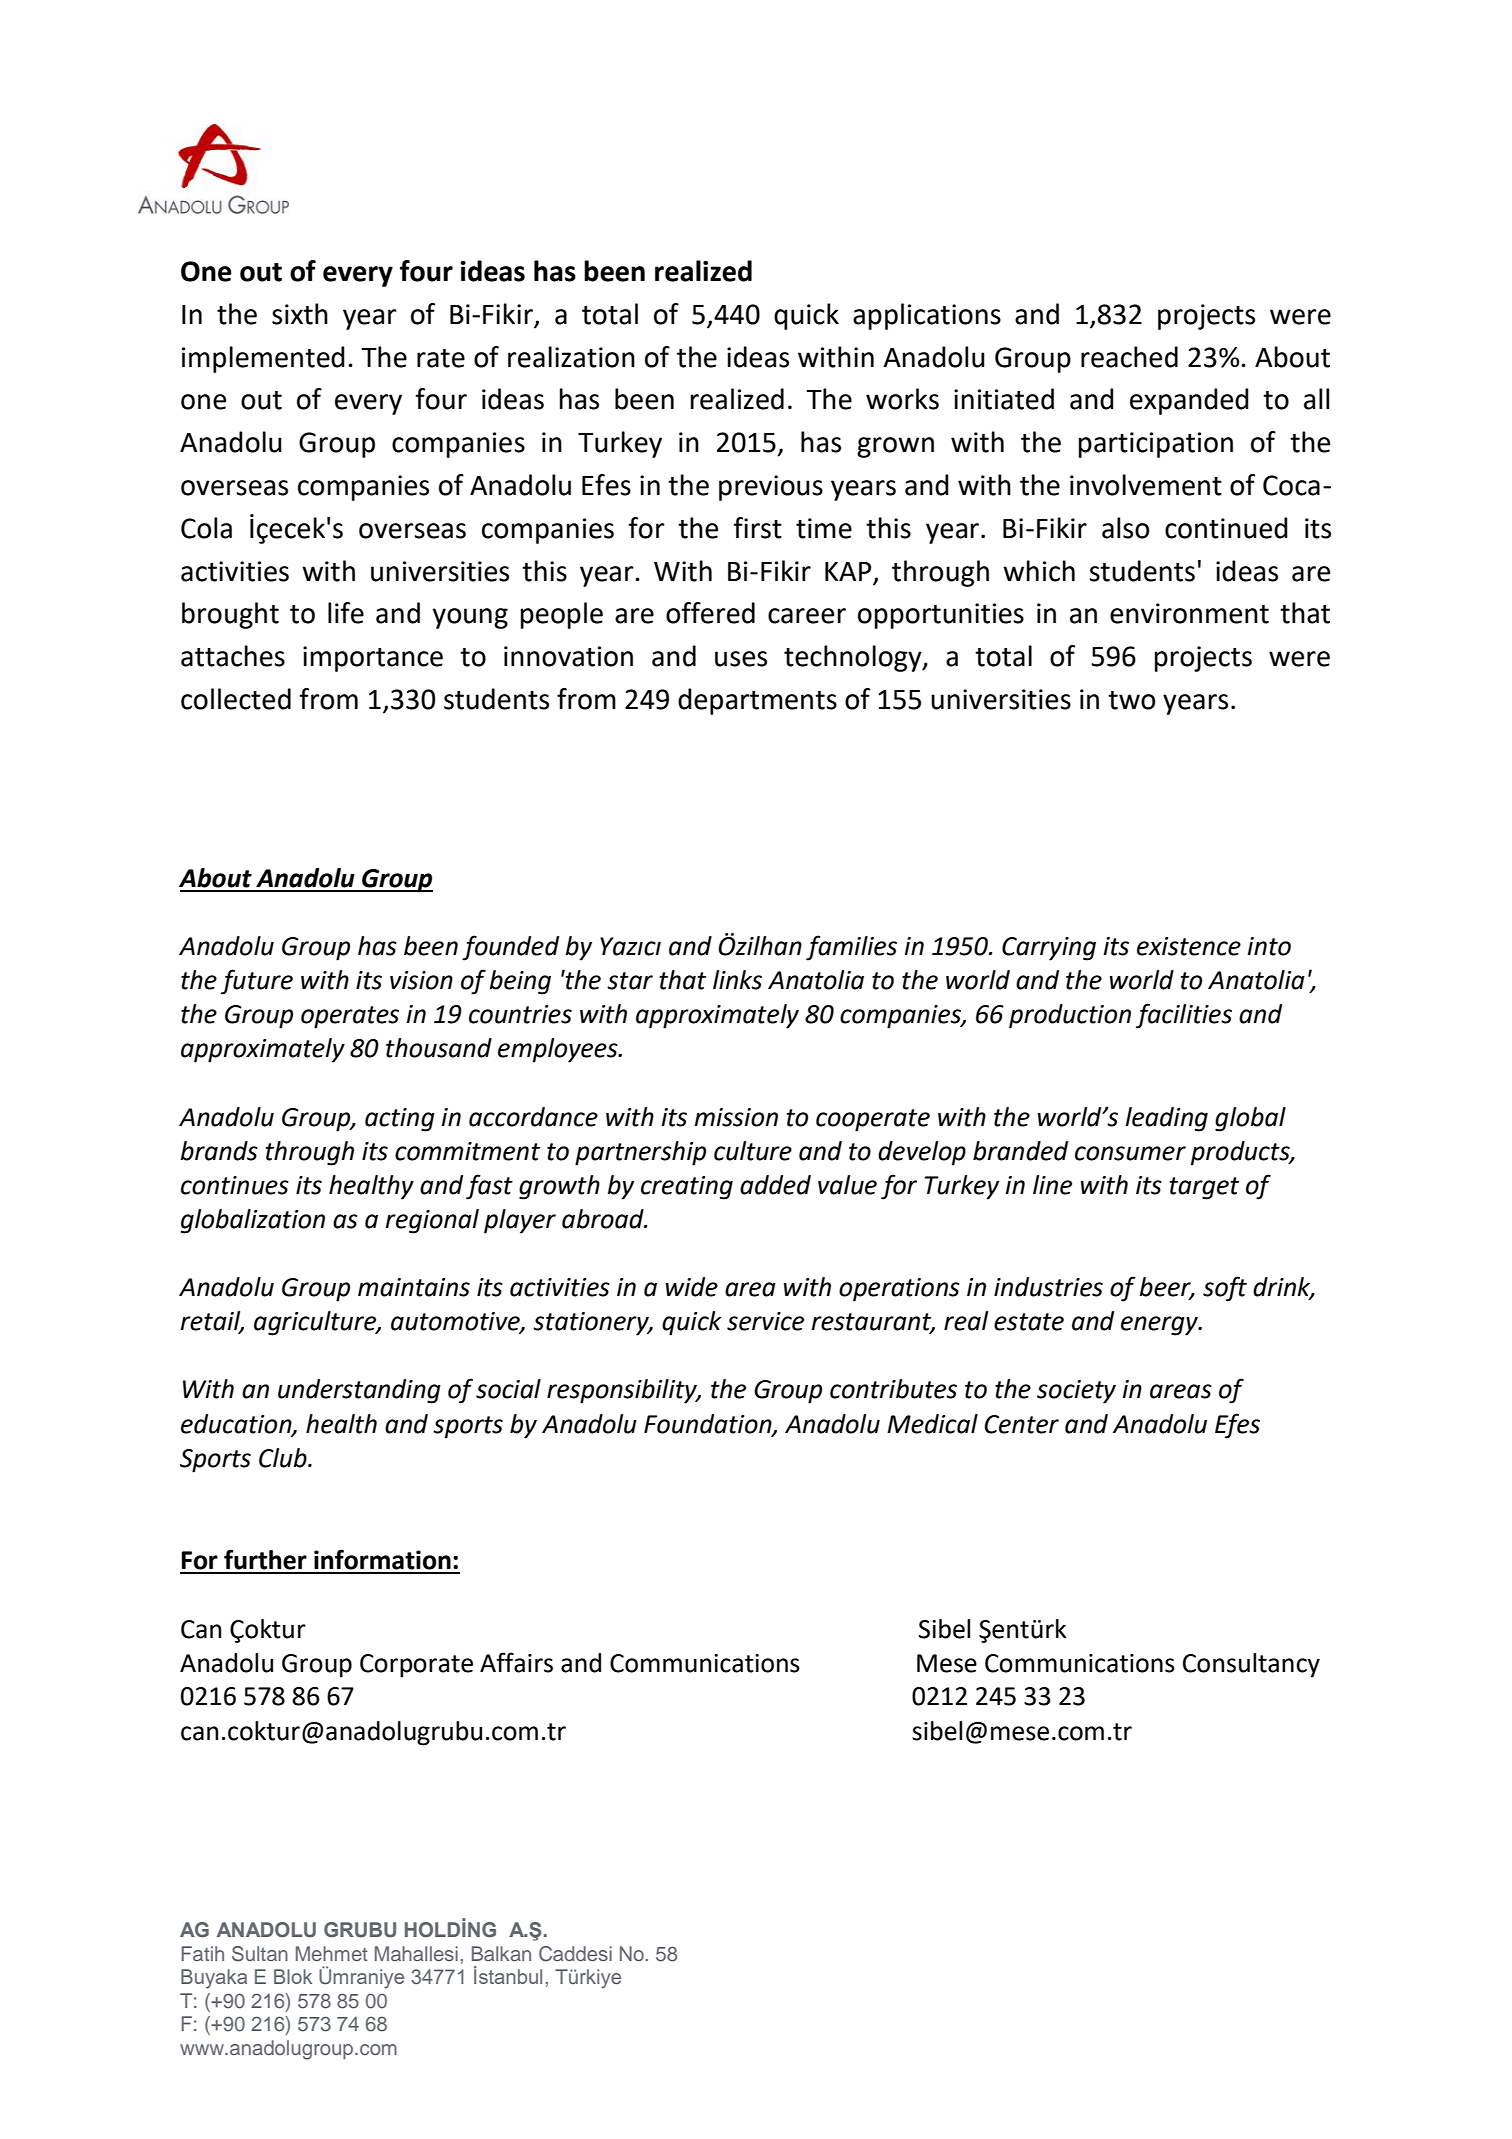 The image size is (1512, 2139). I want to click on links, so click(737, 980).
